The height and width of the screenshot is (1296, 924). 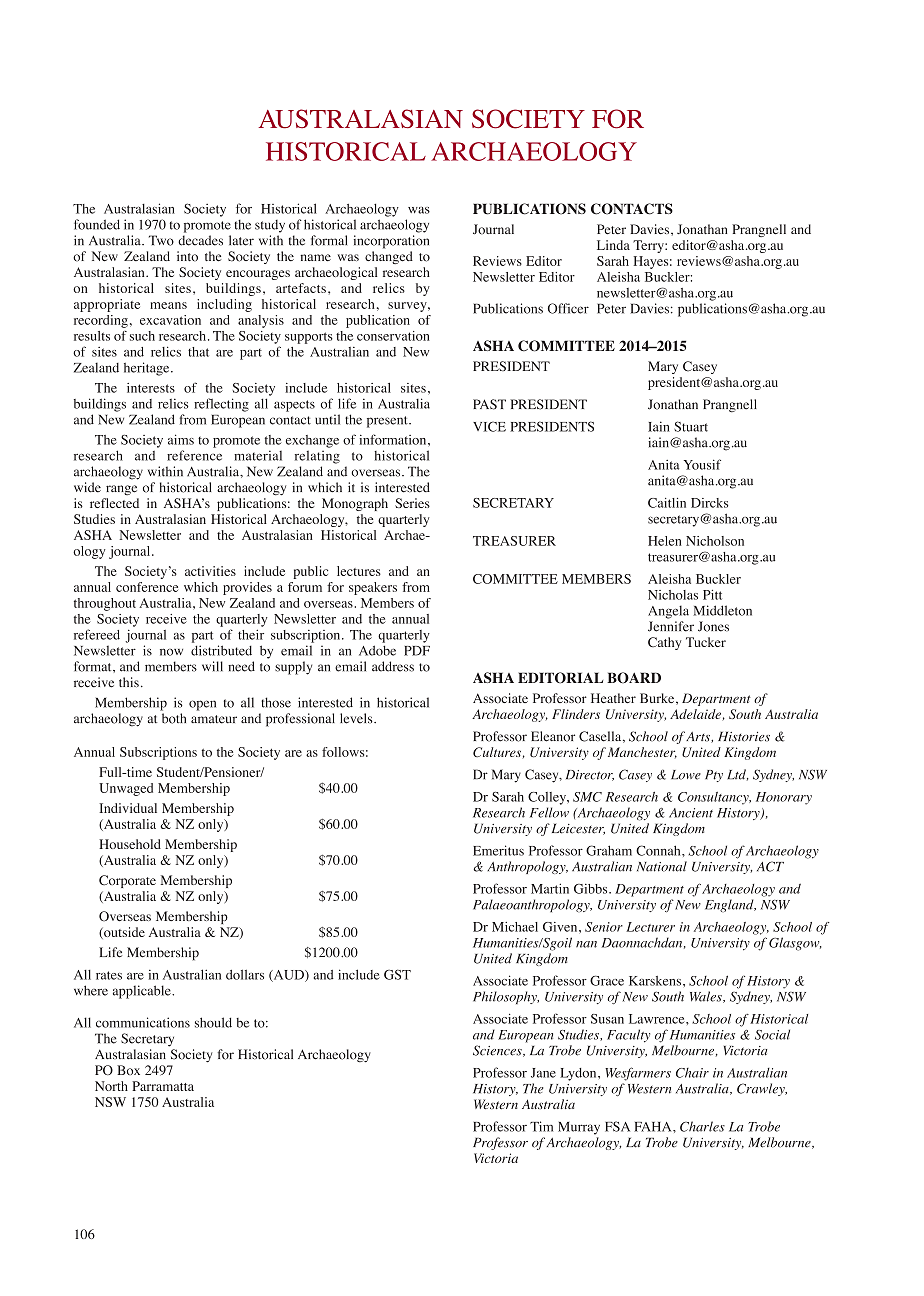 What do you see at coordinates (691, 813) in the screenshot?
I see `Ancient` at bounding box center [691, 813].
